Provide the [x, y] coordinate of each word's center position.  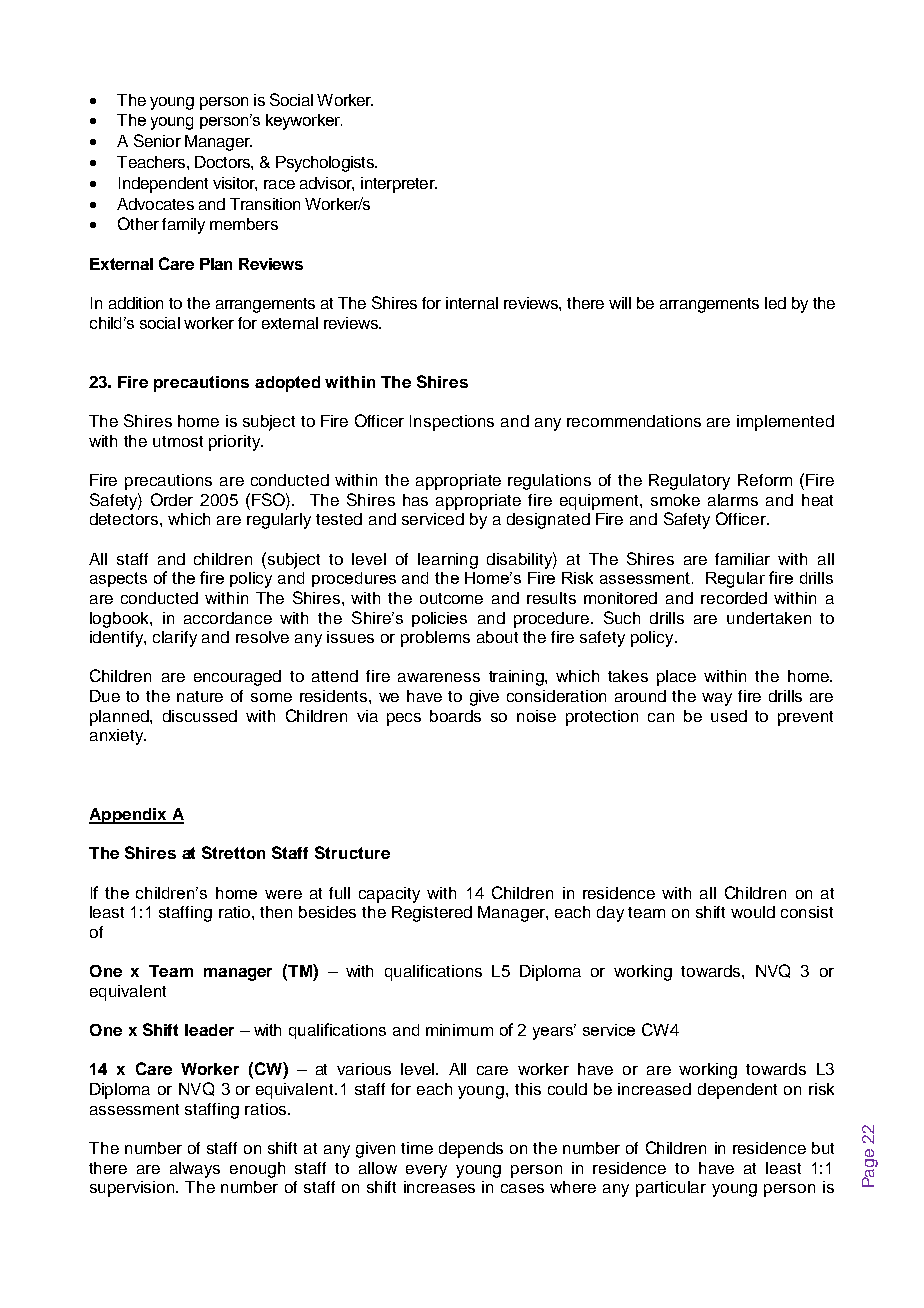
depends [471, 1150]
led [775, 303]
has [415, 500]
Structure [352, 852]
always [195, 1170]
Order [172, 499]
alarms [733, 500]
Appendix [129, 816]
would [753, 912]
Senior [157, 140]
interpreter [399, 185]
